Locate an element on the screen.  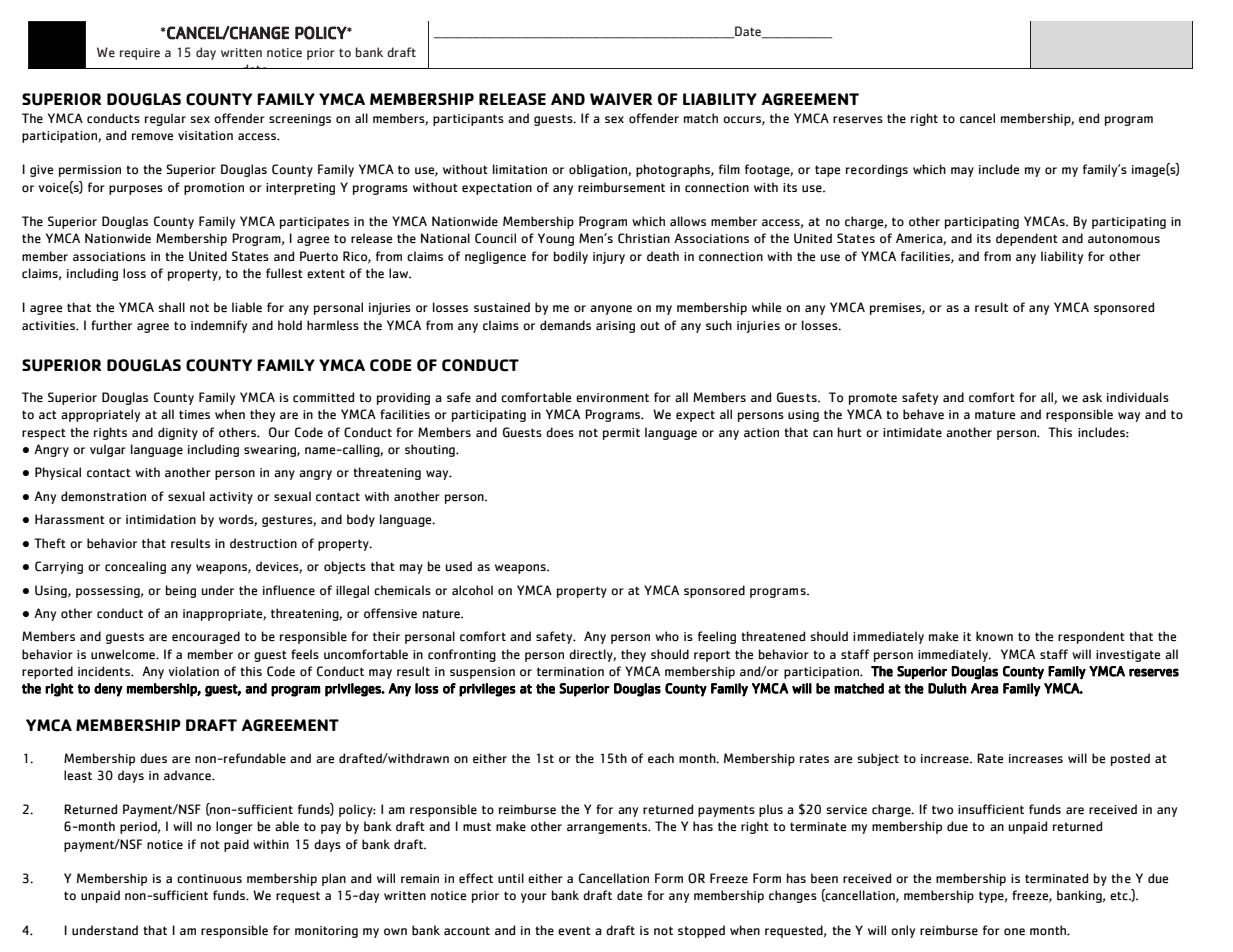
dues is located at coordinates (153, 758).
